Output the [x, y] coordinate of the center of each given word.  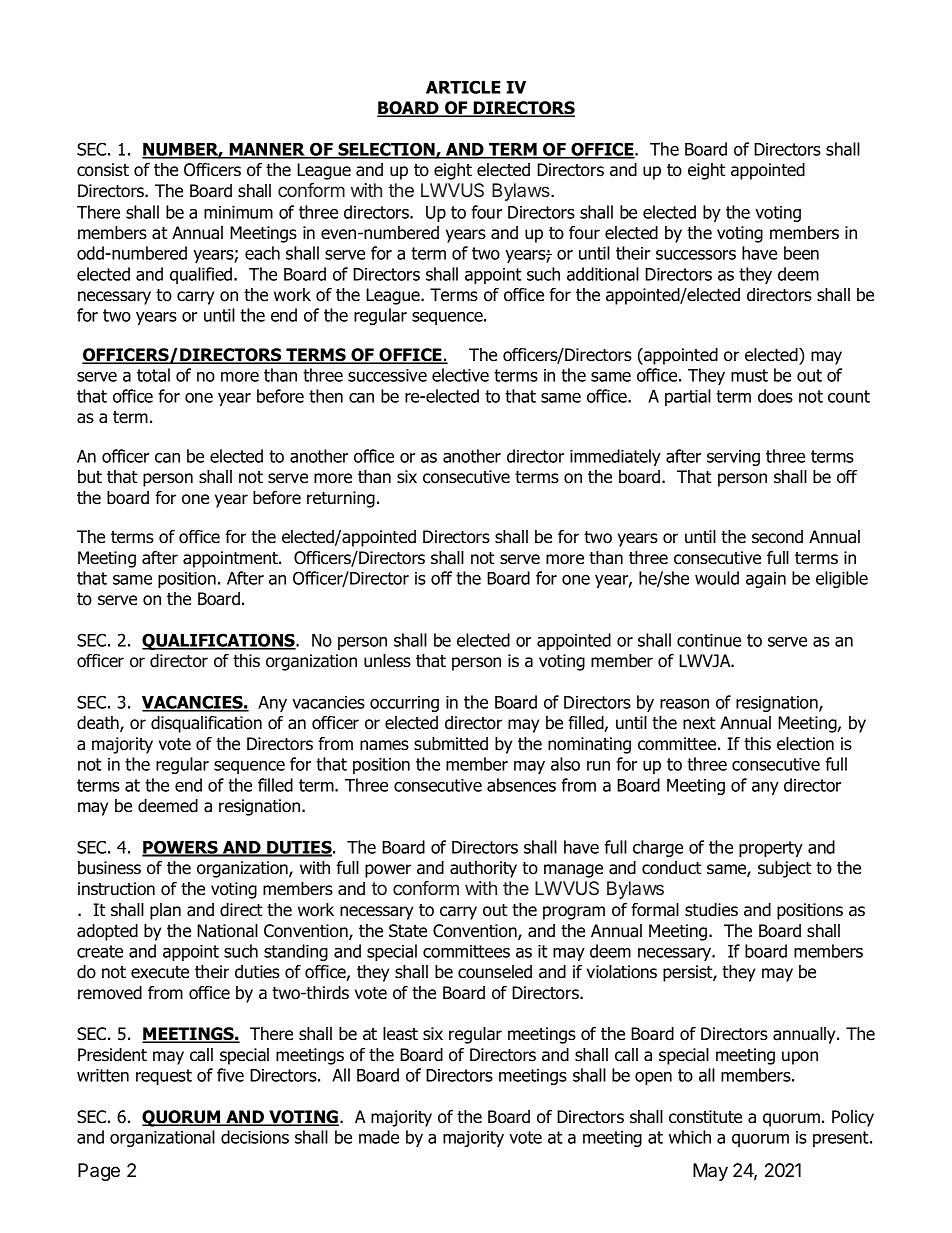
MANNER [267, 150]
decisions [255, 1137]
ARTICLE [463, 87]
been [801, 253]
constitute [705, 1117]
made [379, 1137]
